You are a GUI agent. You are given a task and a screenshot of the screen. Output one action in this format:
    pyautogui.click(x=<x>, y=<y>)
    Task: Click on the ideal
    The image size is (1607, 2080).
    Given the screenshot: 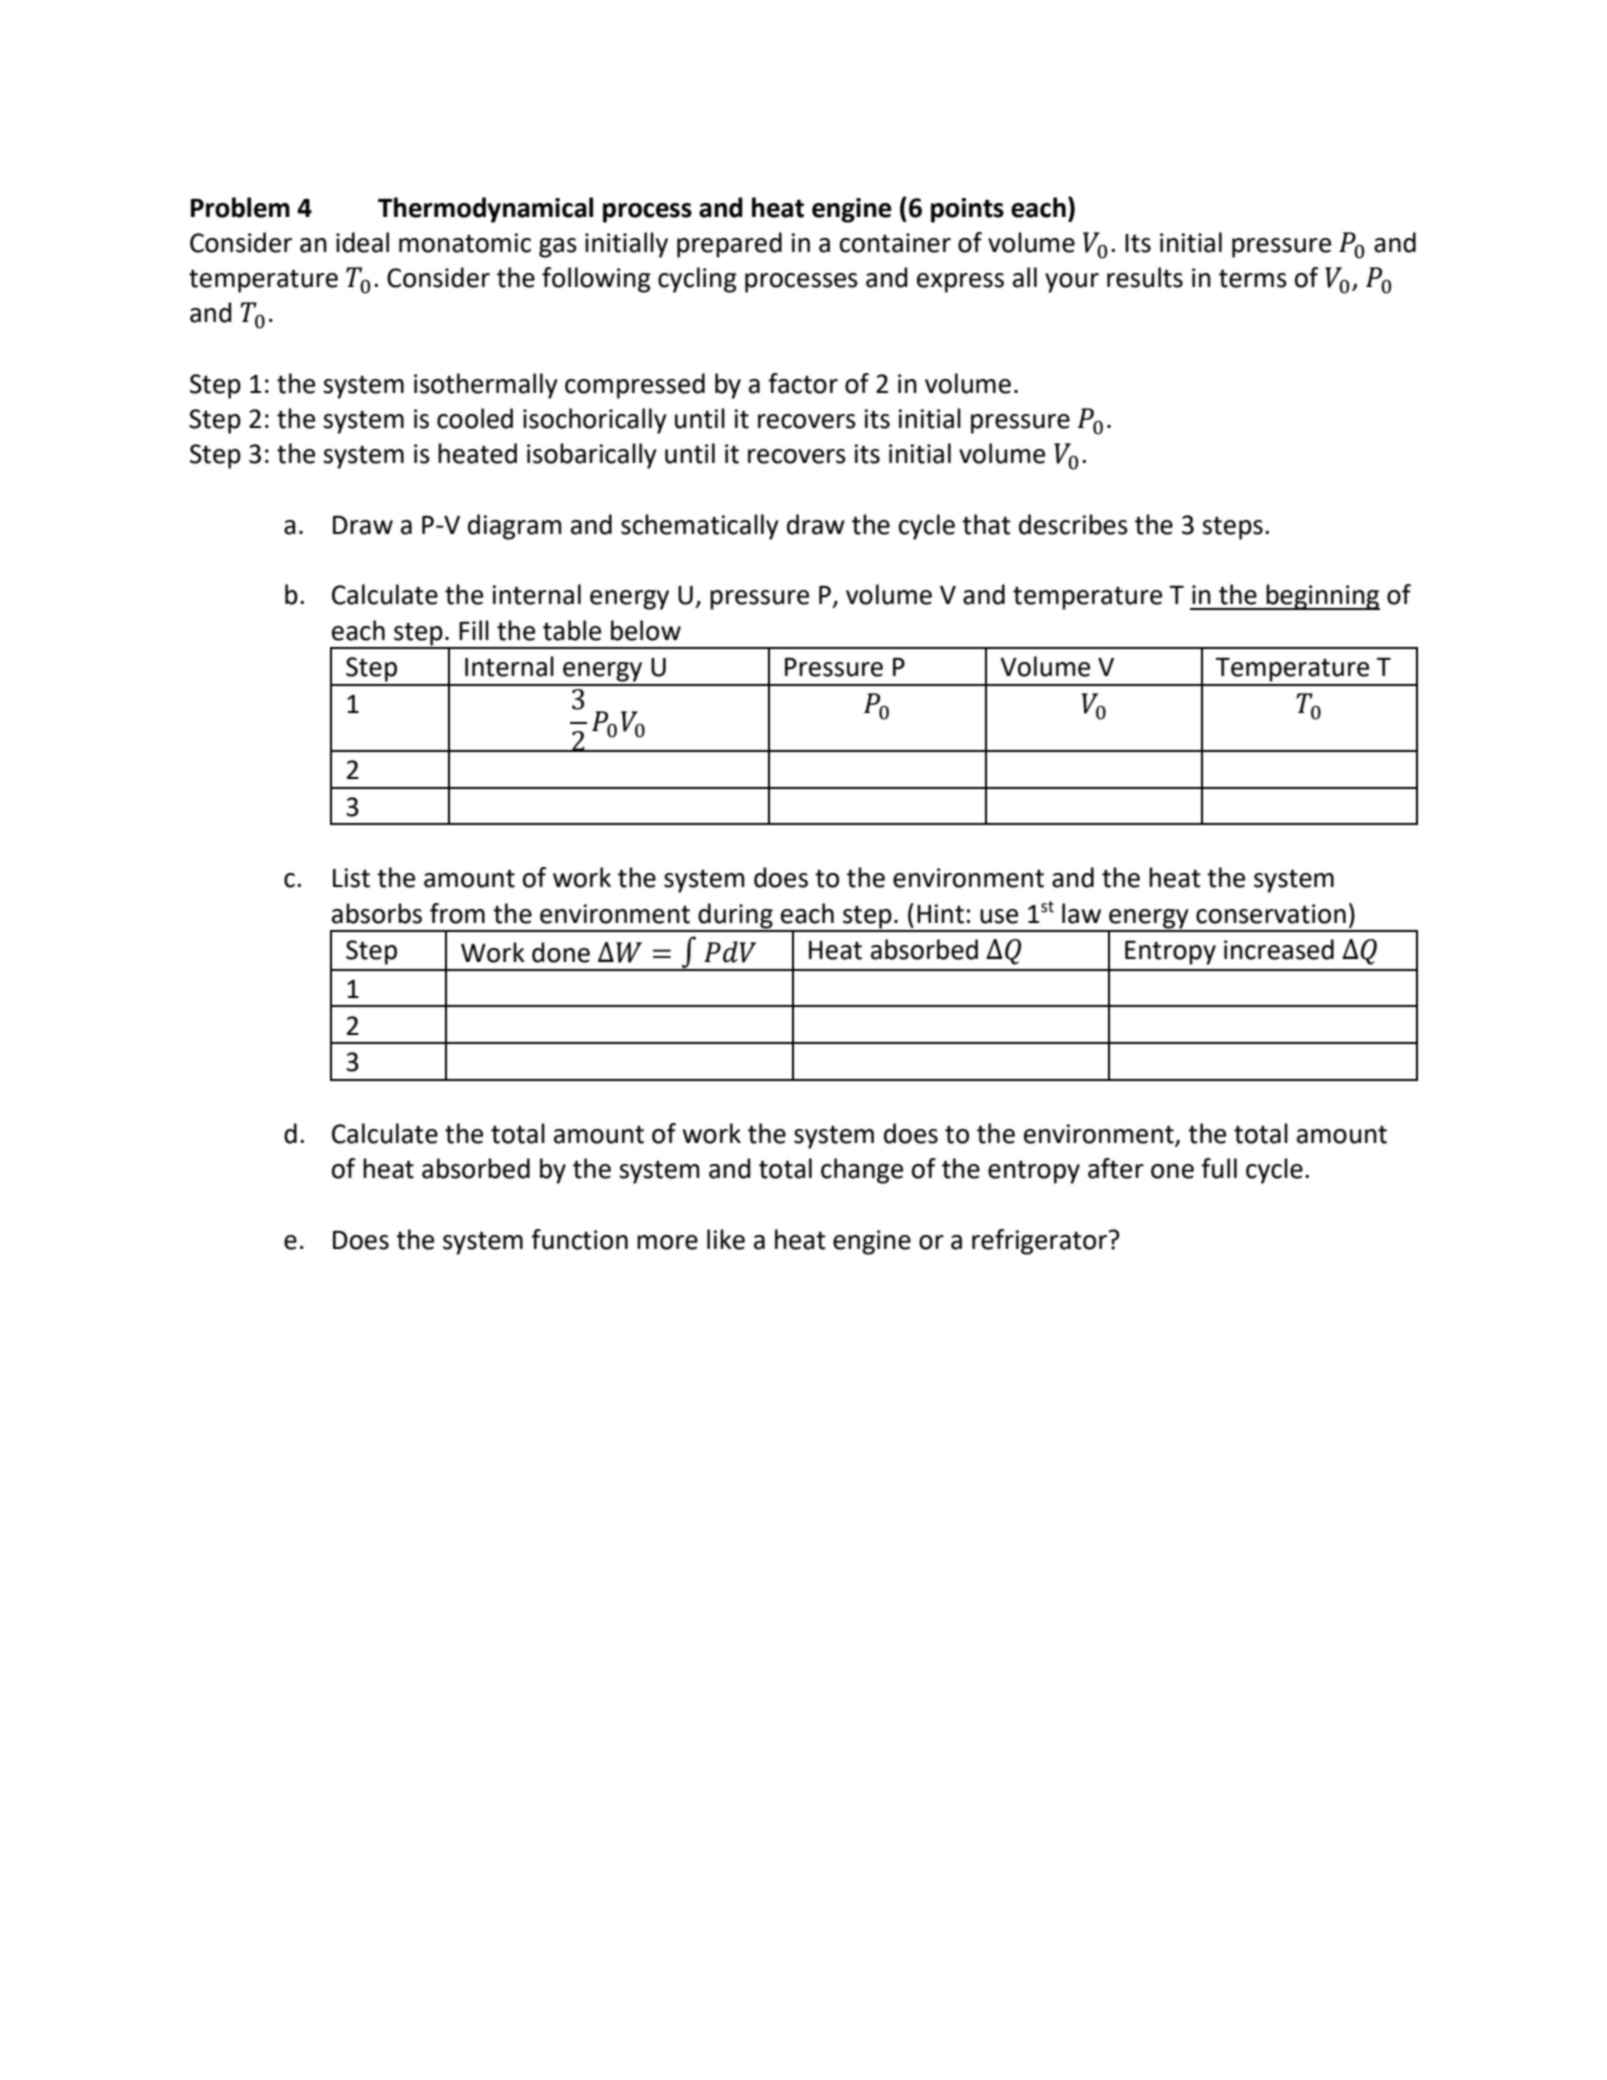 What is the action you would take?
    pyautogui.click(x=362, y=242)
